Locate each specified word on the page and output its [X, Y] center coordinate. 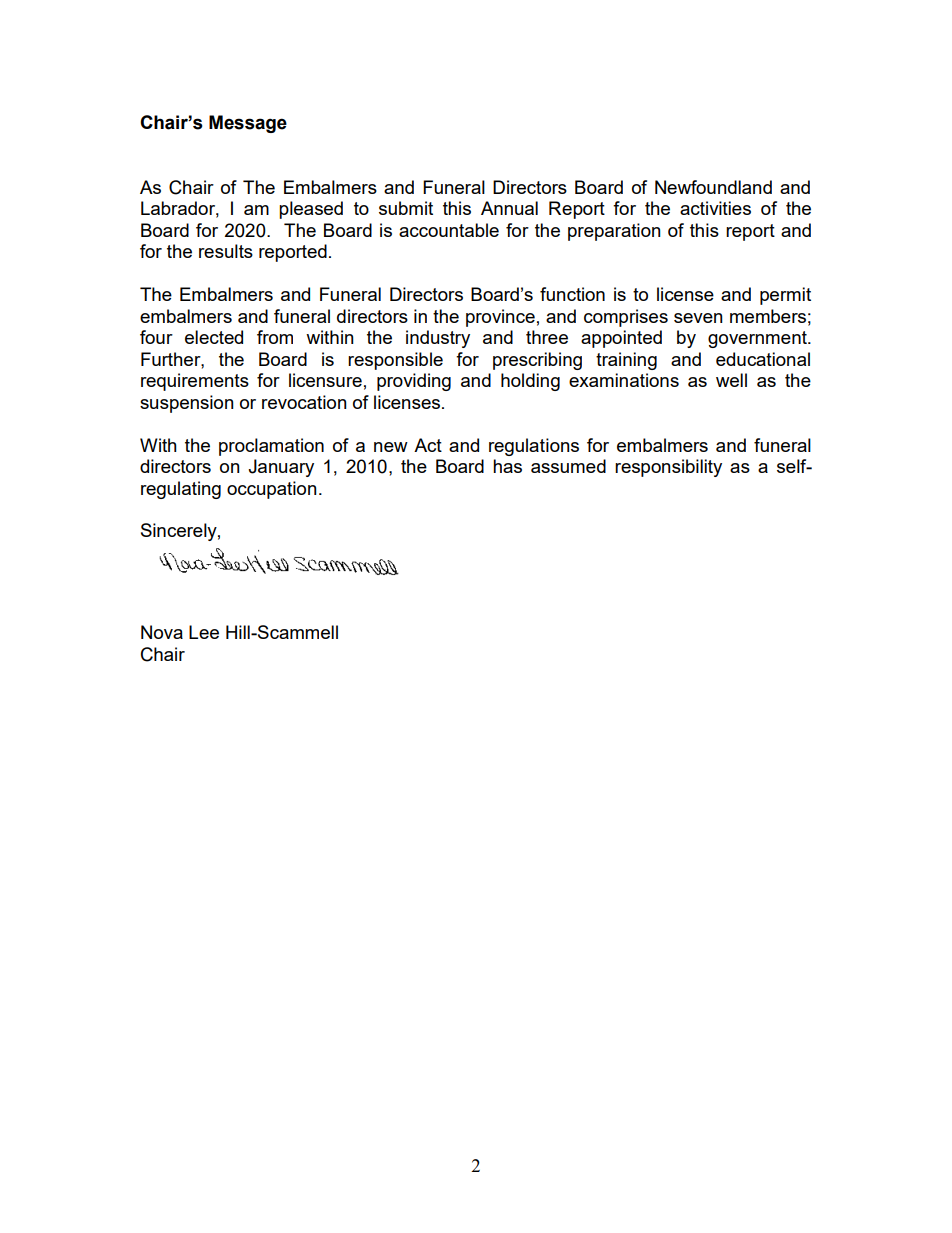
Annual [509, 208]
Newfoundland [713, 187]
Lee [204, 632]
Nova [162, 632]
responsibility [668, 468]
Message [248, 124]
